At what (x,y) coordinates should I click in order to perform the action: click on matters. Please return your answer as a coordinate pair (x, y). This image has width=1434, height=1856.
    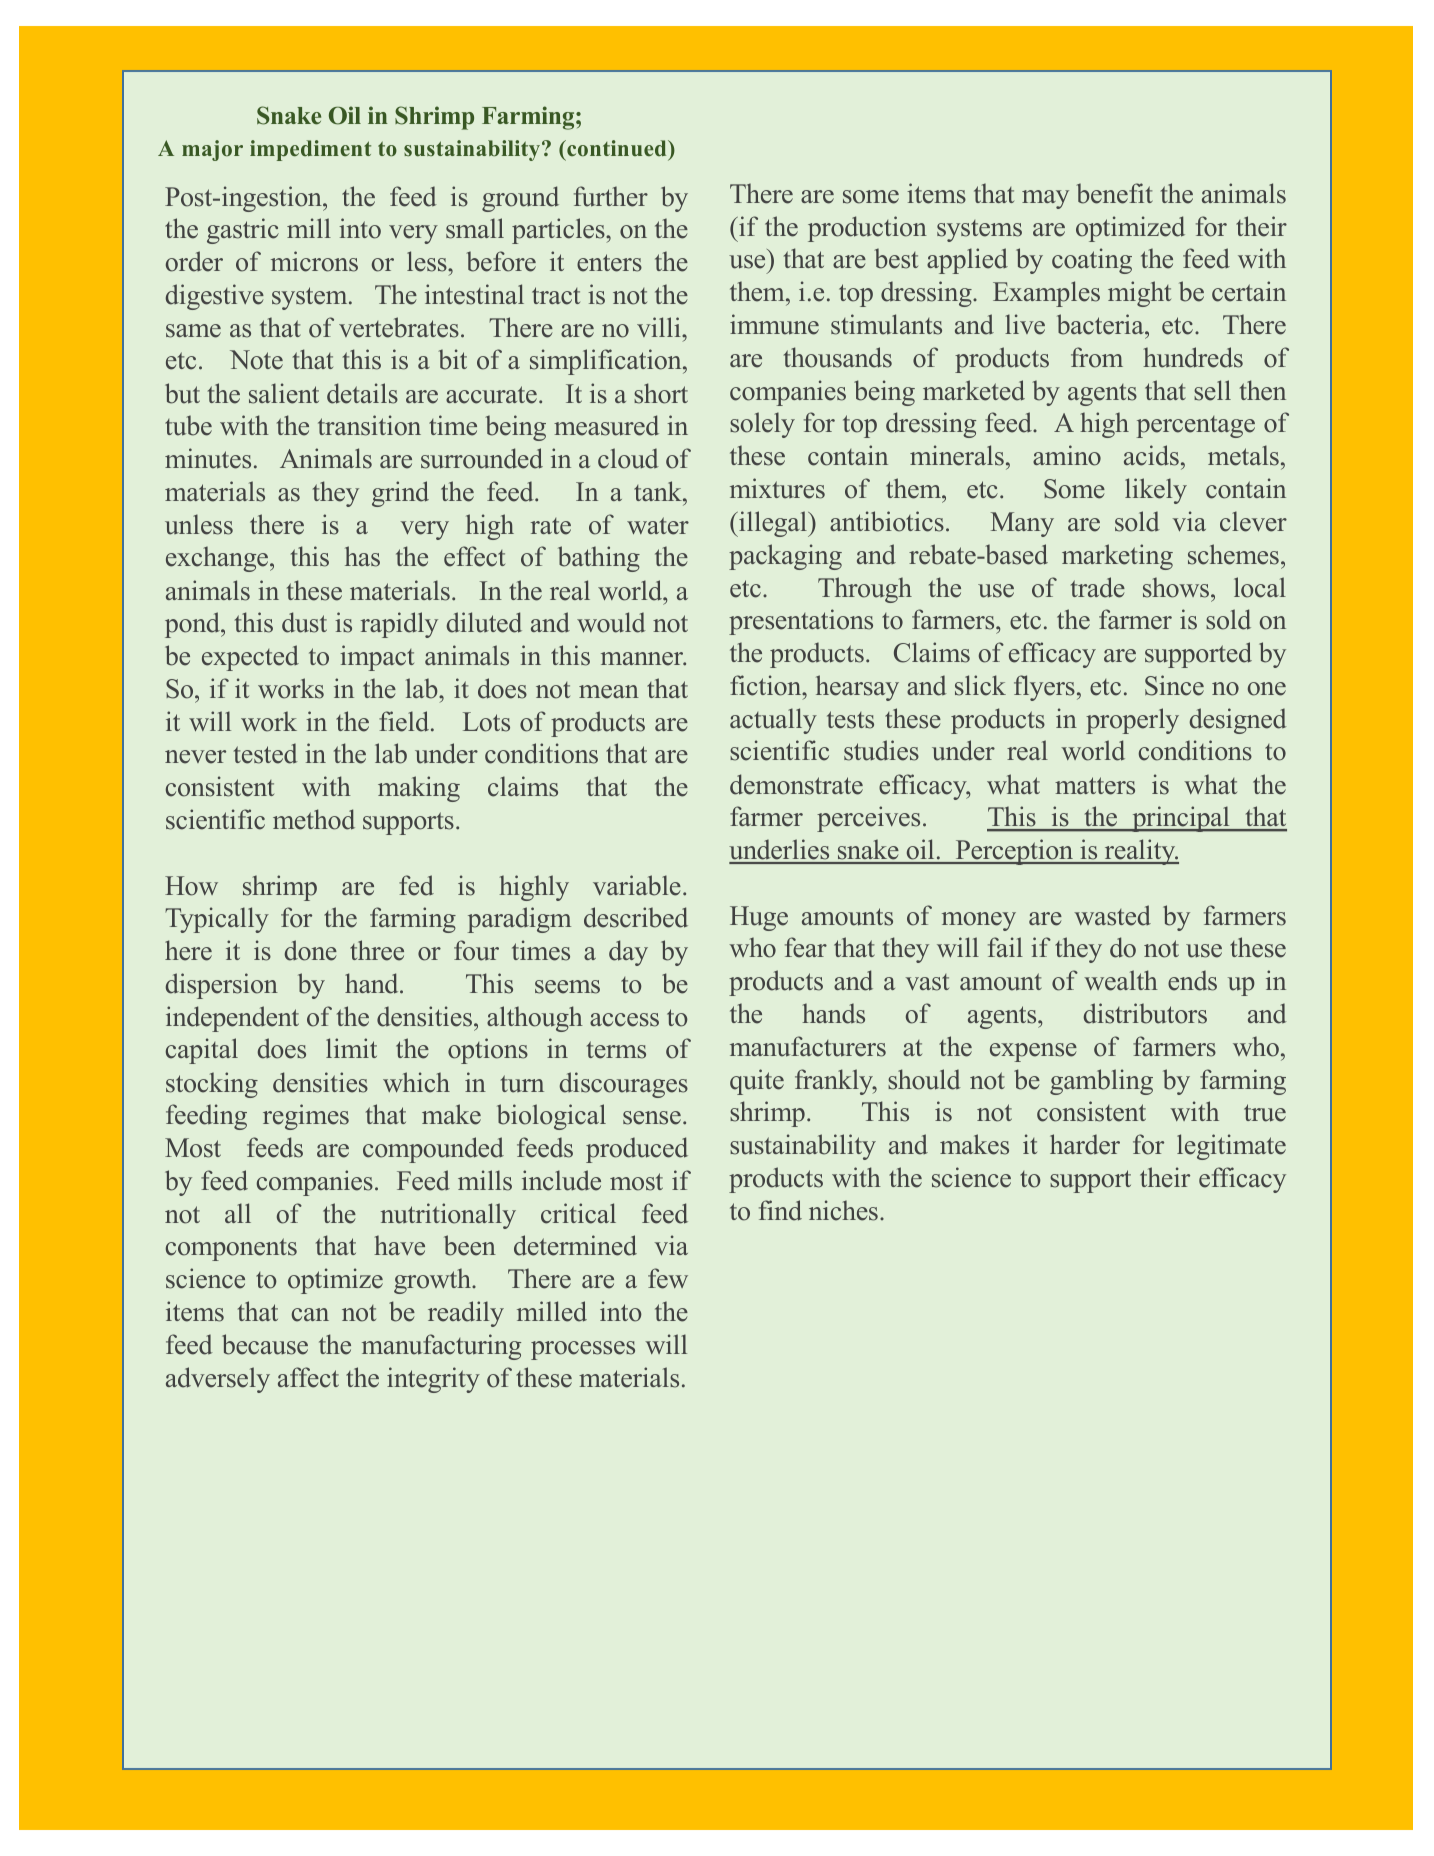
    Looking at the image, I should click on (1095, 786).
